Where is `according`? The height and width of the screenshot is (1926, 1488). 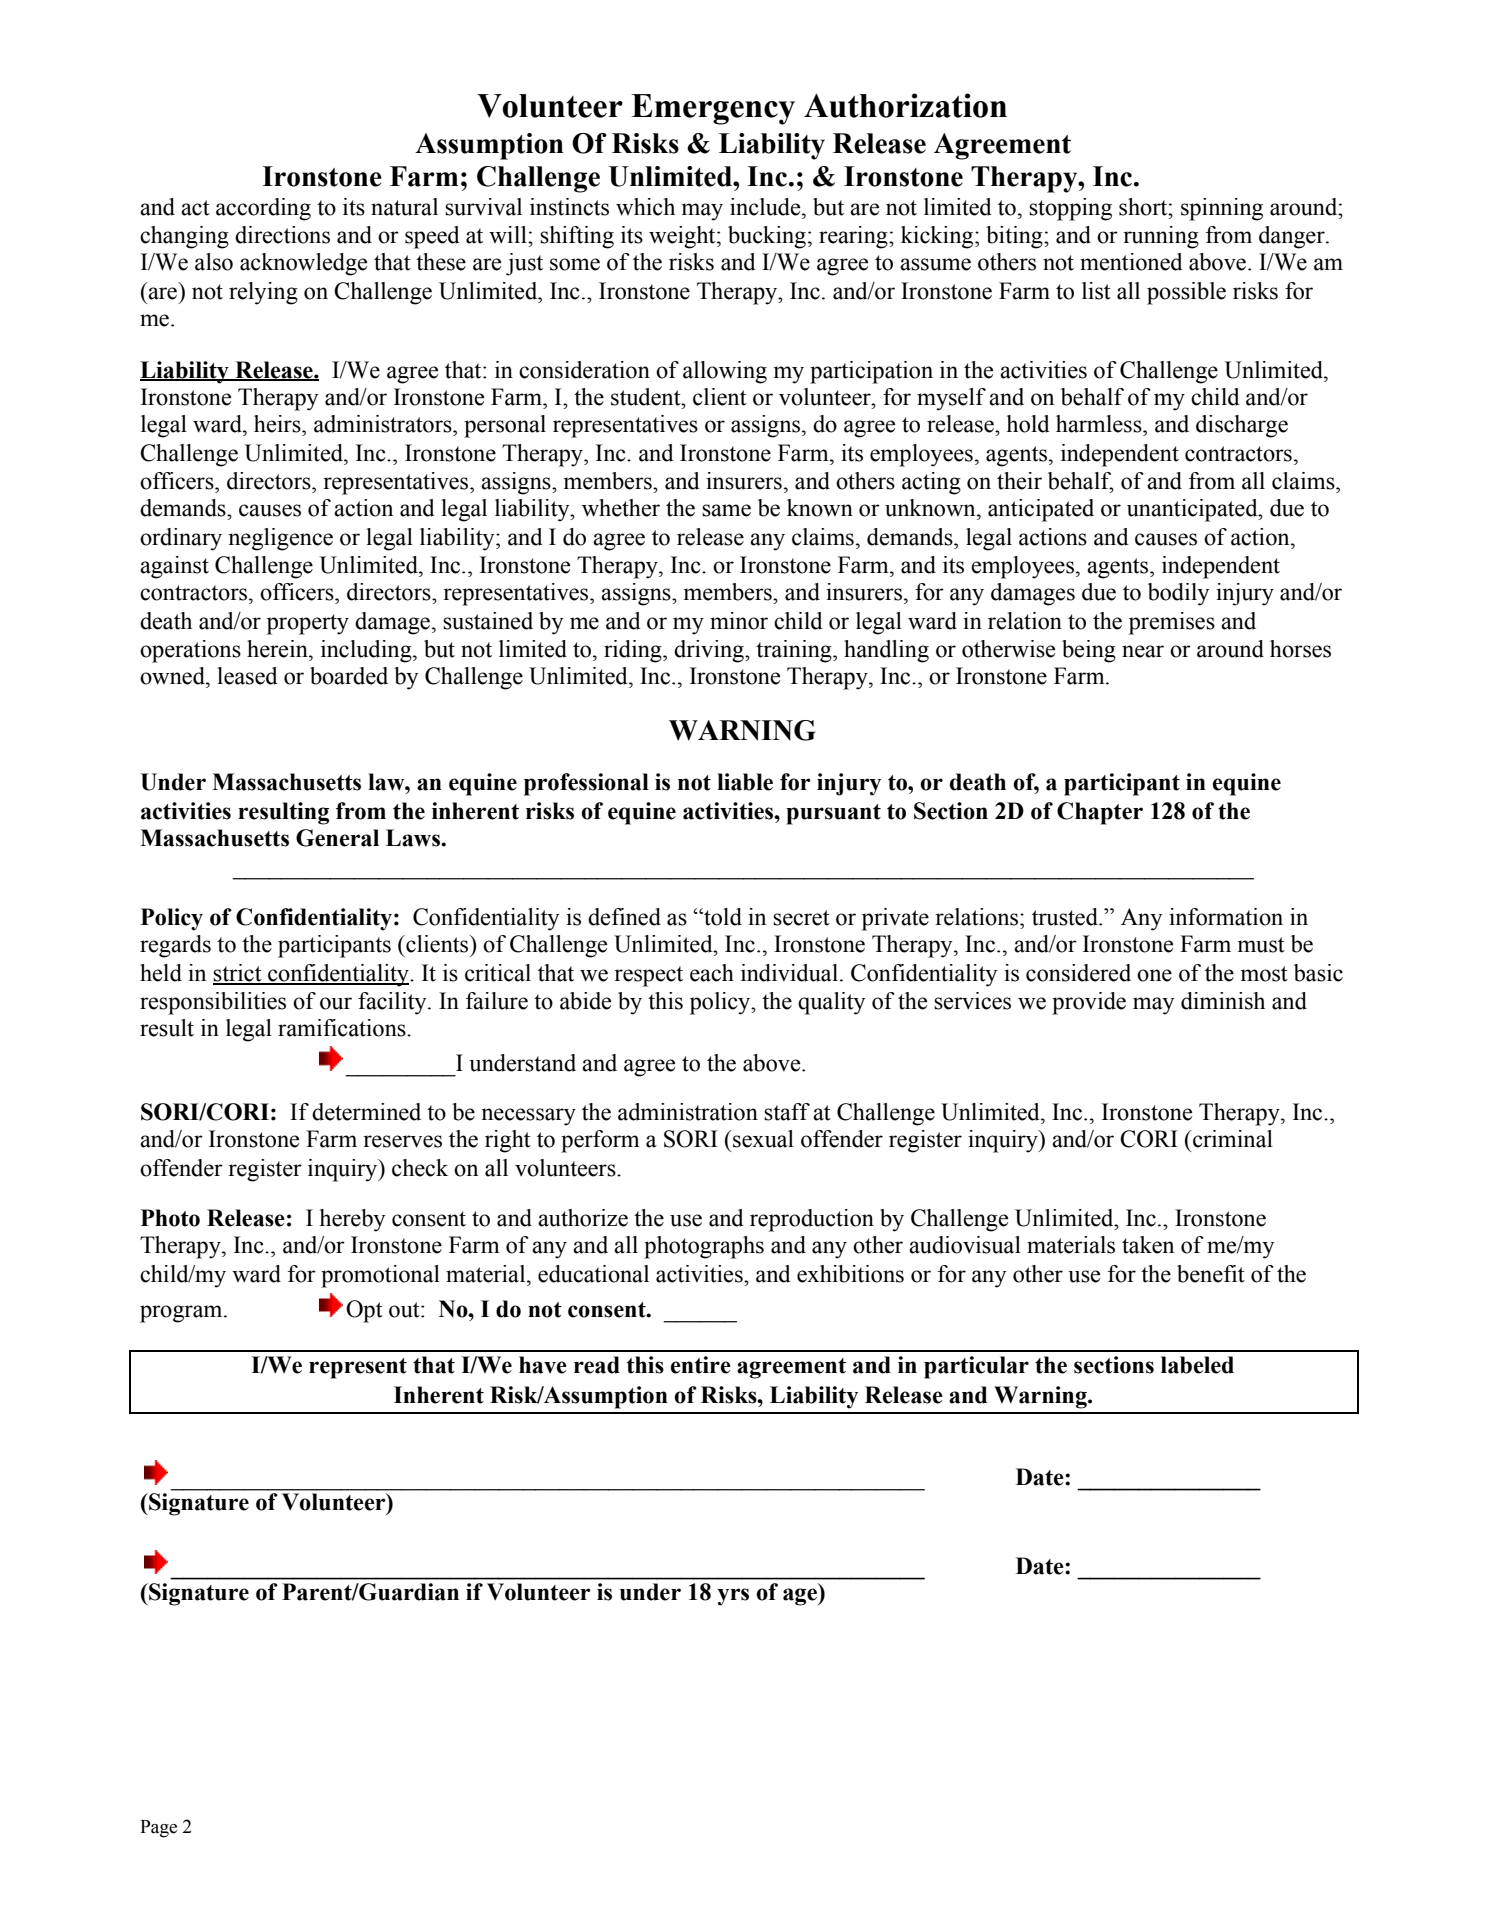 according is located at coordinates (263, 209).
